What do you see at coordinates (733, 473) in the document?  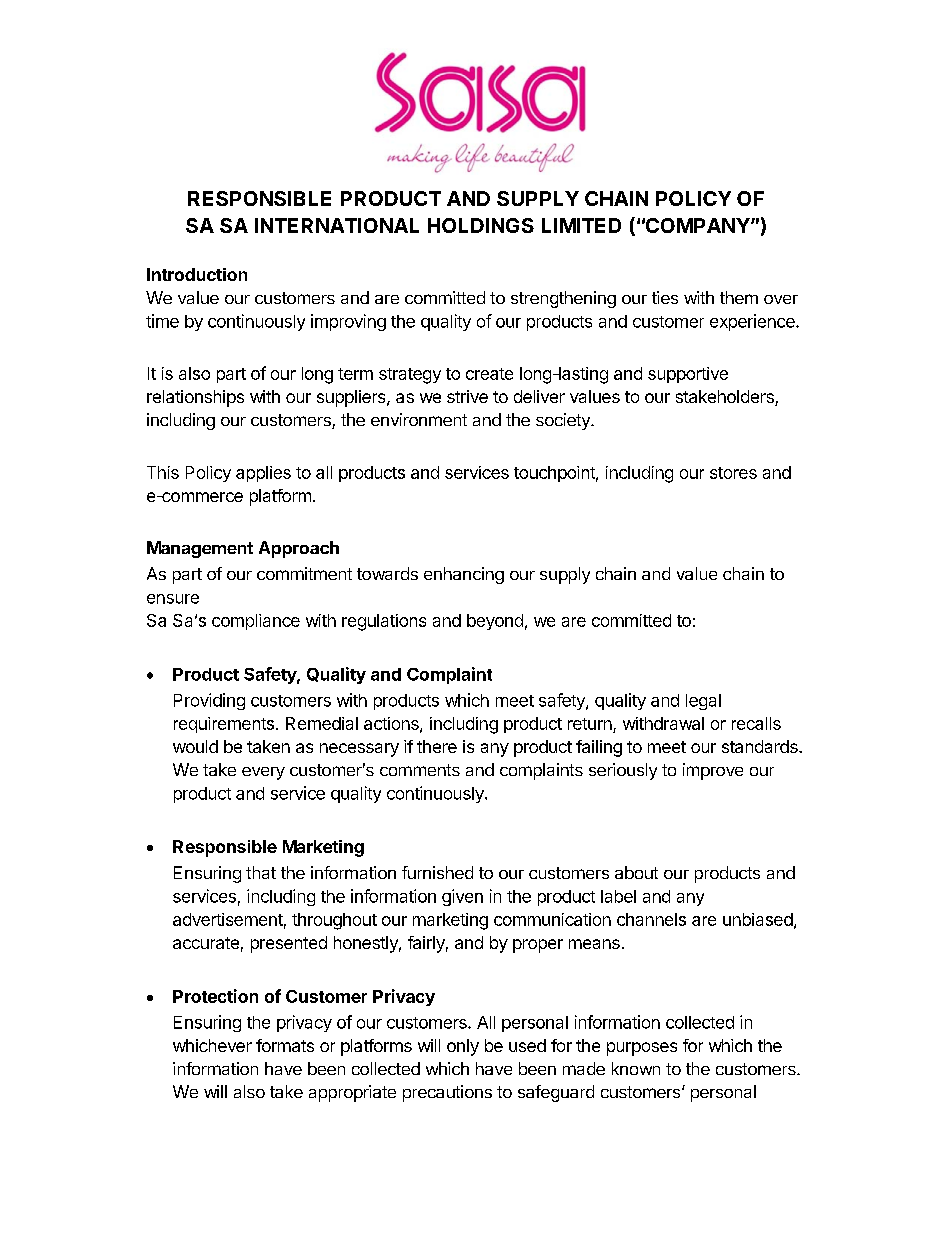 I see `stores` at bounding box center [733, 473].
